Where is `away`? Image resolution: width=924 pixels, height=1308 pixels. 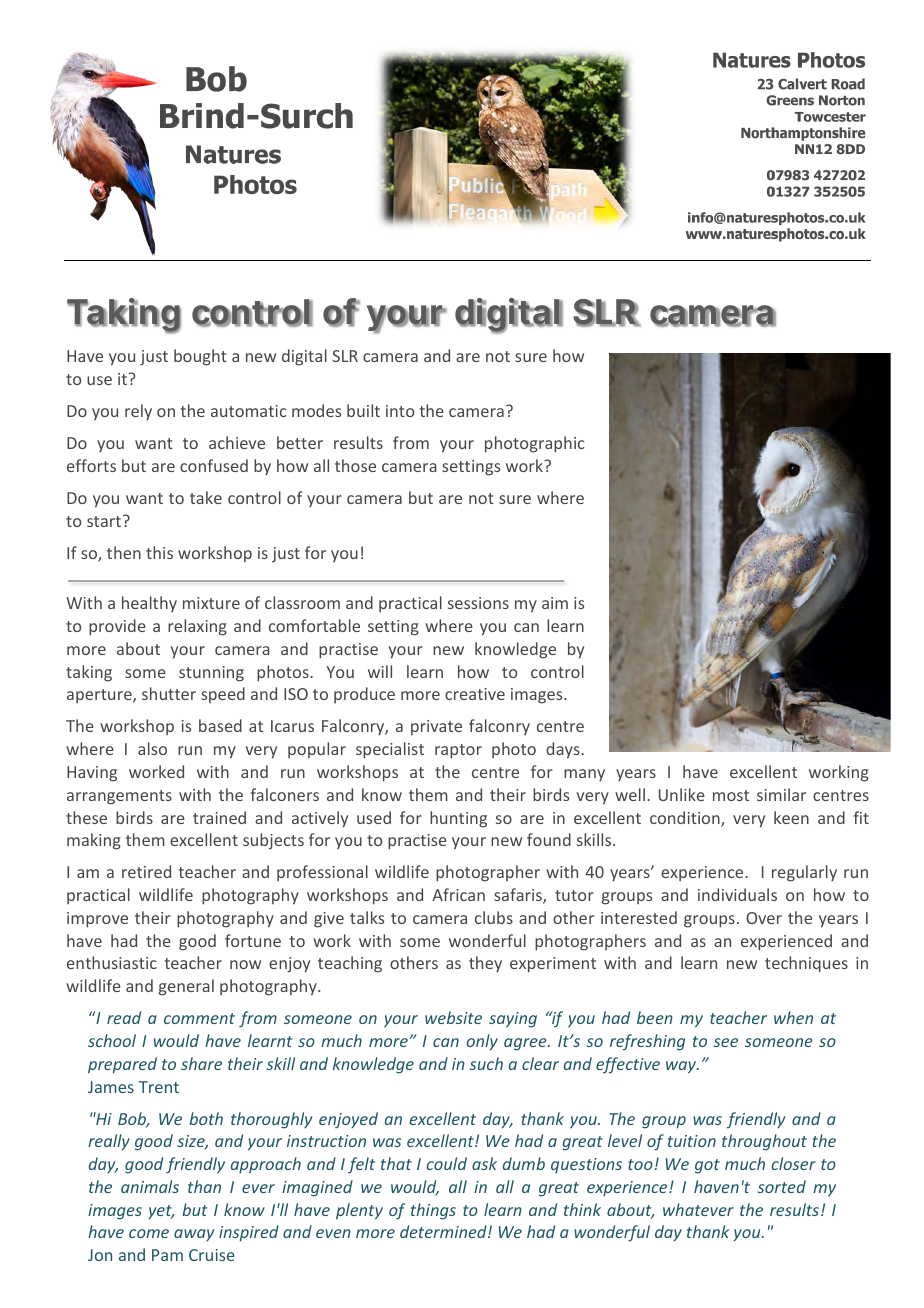
away is located at coordinates (194, 1235).
